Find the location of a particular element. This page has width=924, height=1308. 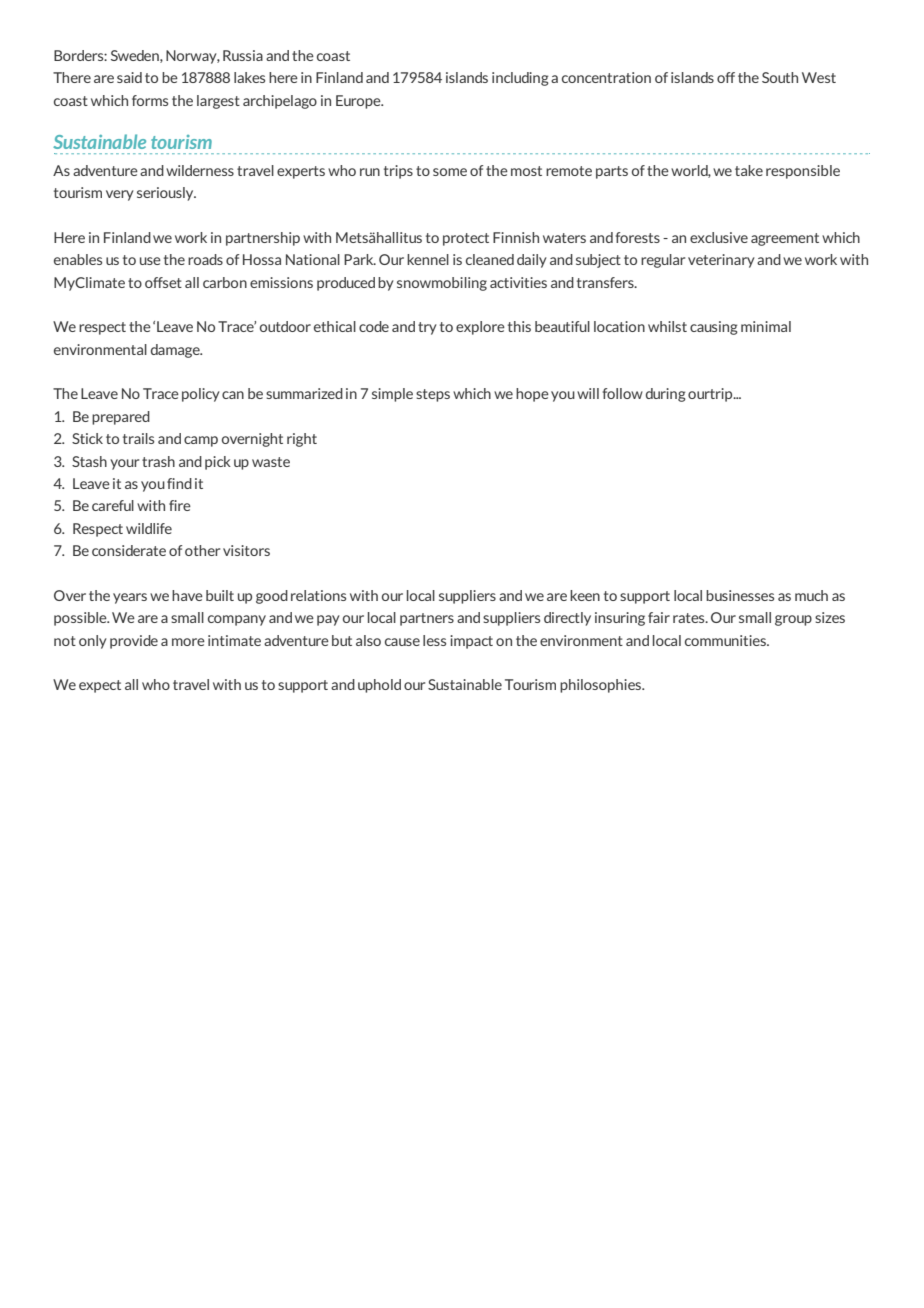

forms is located at coordinates (150, 100).
